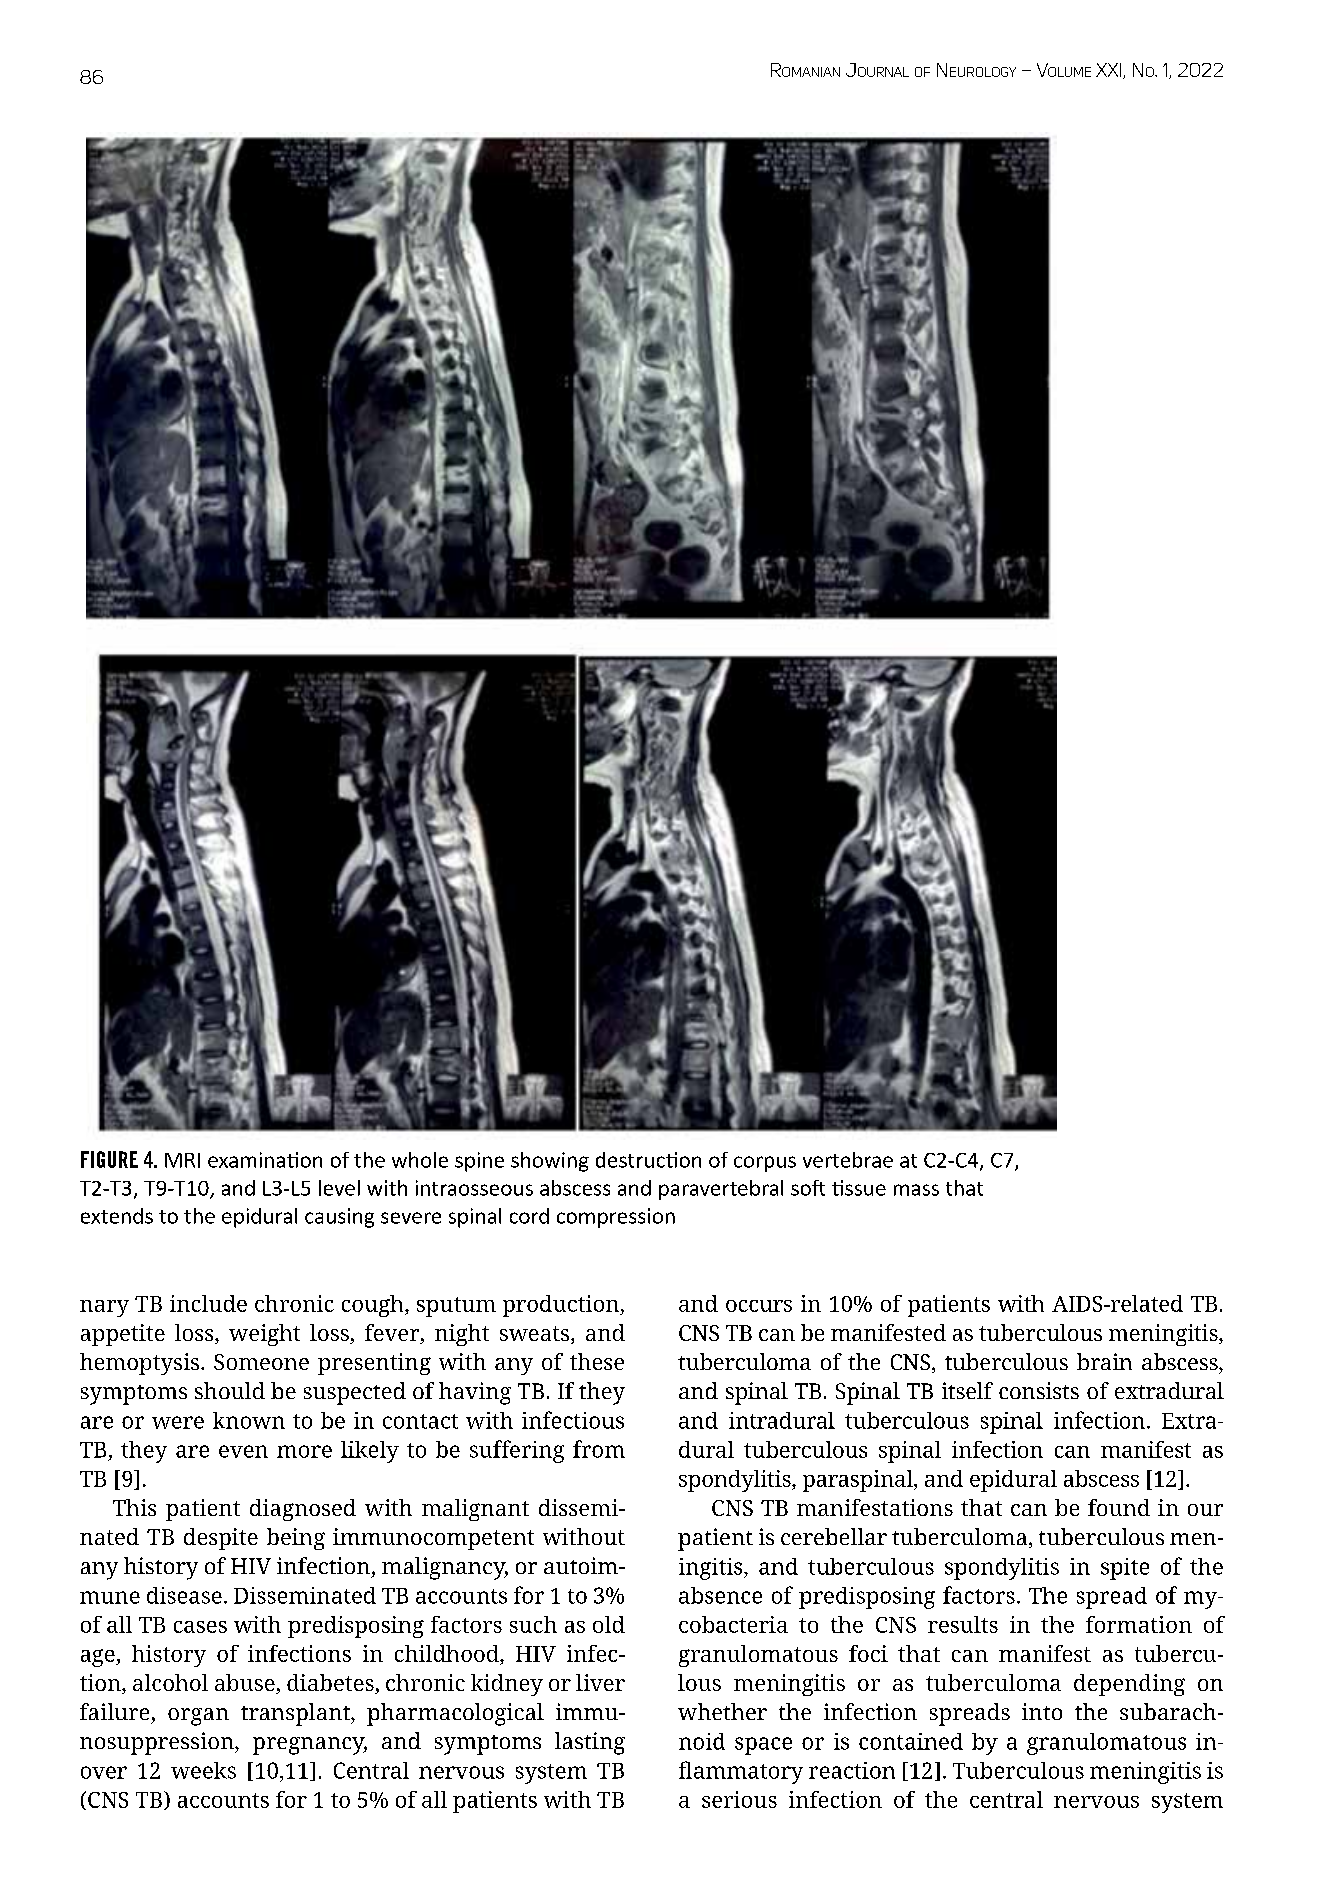 Image resolution: width=1323 pixels, height=1885 pixels. I want to click on MRI, so click(182, 1160).
